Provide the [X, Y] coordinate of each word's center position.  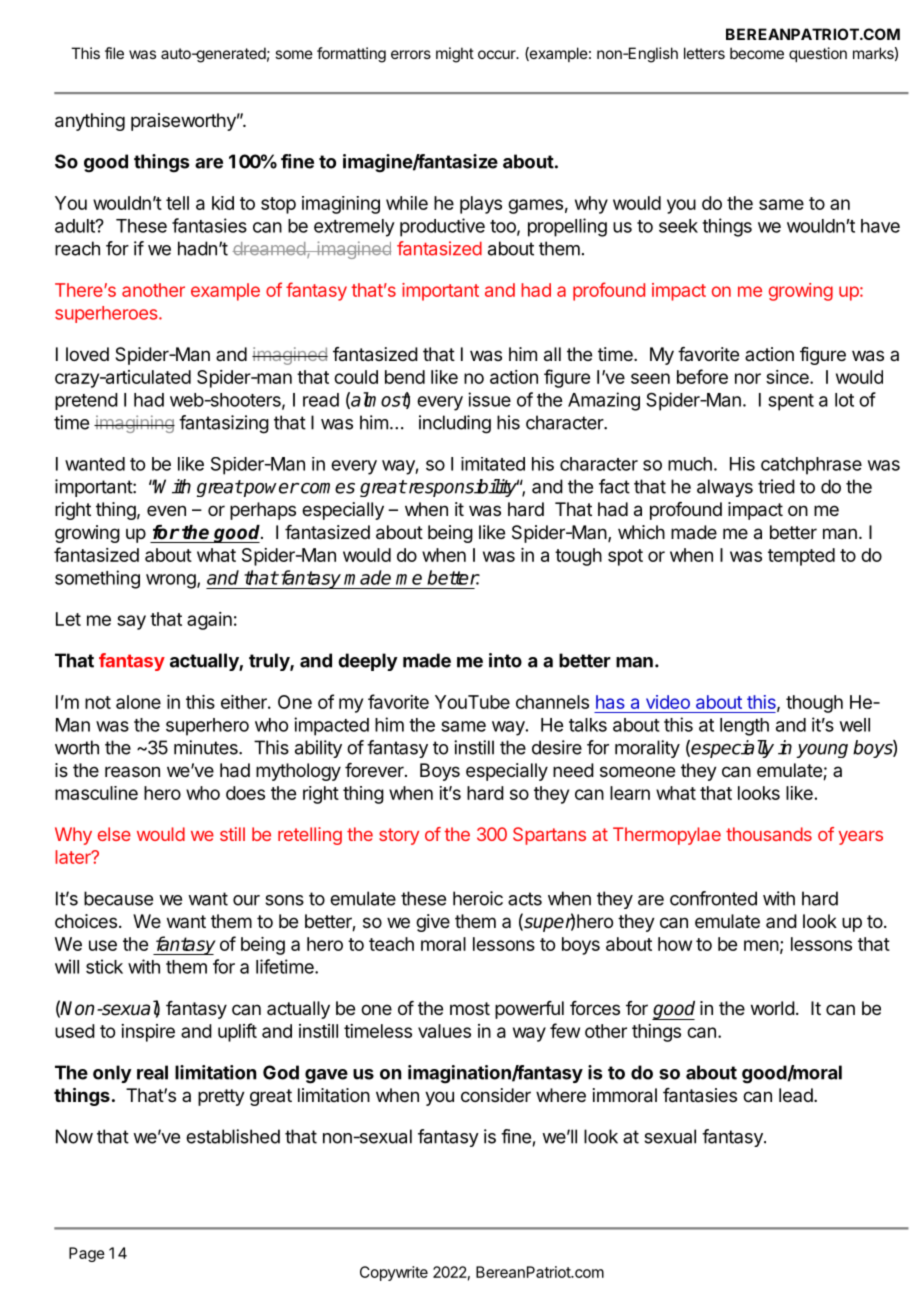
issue [489, 399]
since [788, 377]
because [118, 898]
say [131, 622]
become [757, 53]
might [455, 55]
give [433, 923]
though [814, 704]
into [505, 660]
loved [87, 354]
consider [496, 1095]
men [761, 945]
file [114, 53]
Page [87, 1254]
